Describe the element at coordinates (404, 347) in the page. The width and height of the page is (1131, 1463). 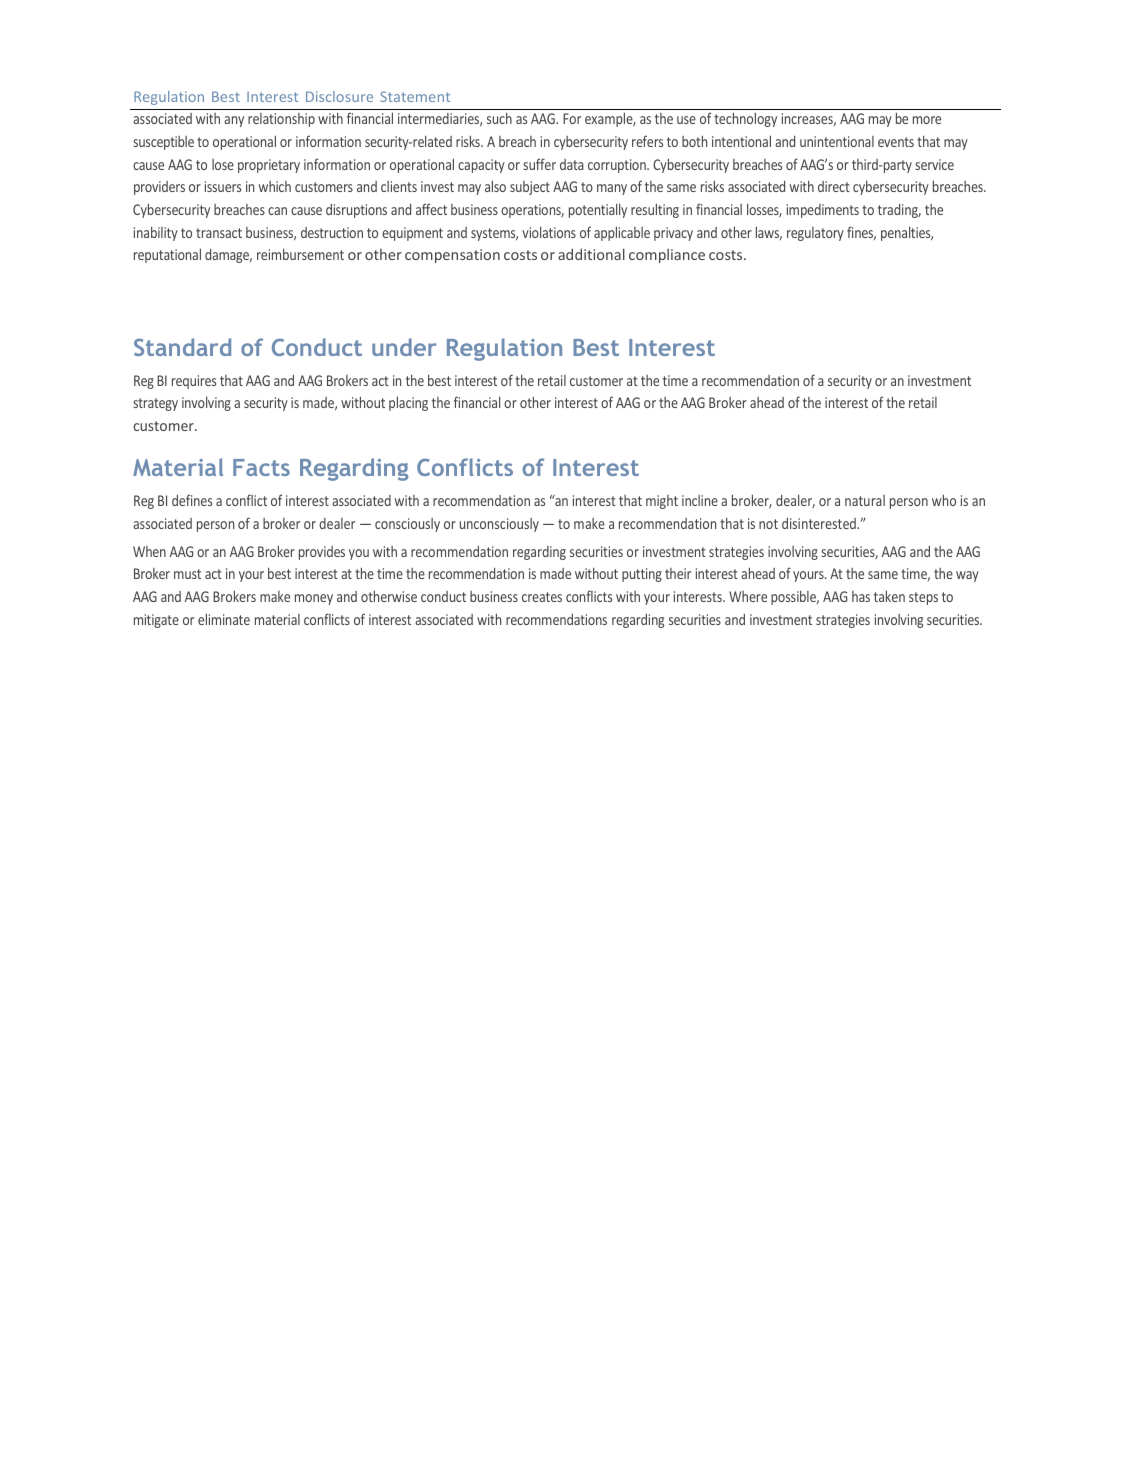
I see `under` at that location.
